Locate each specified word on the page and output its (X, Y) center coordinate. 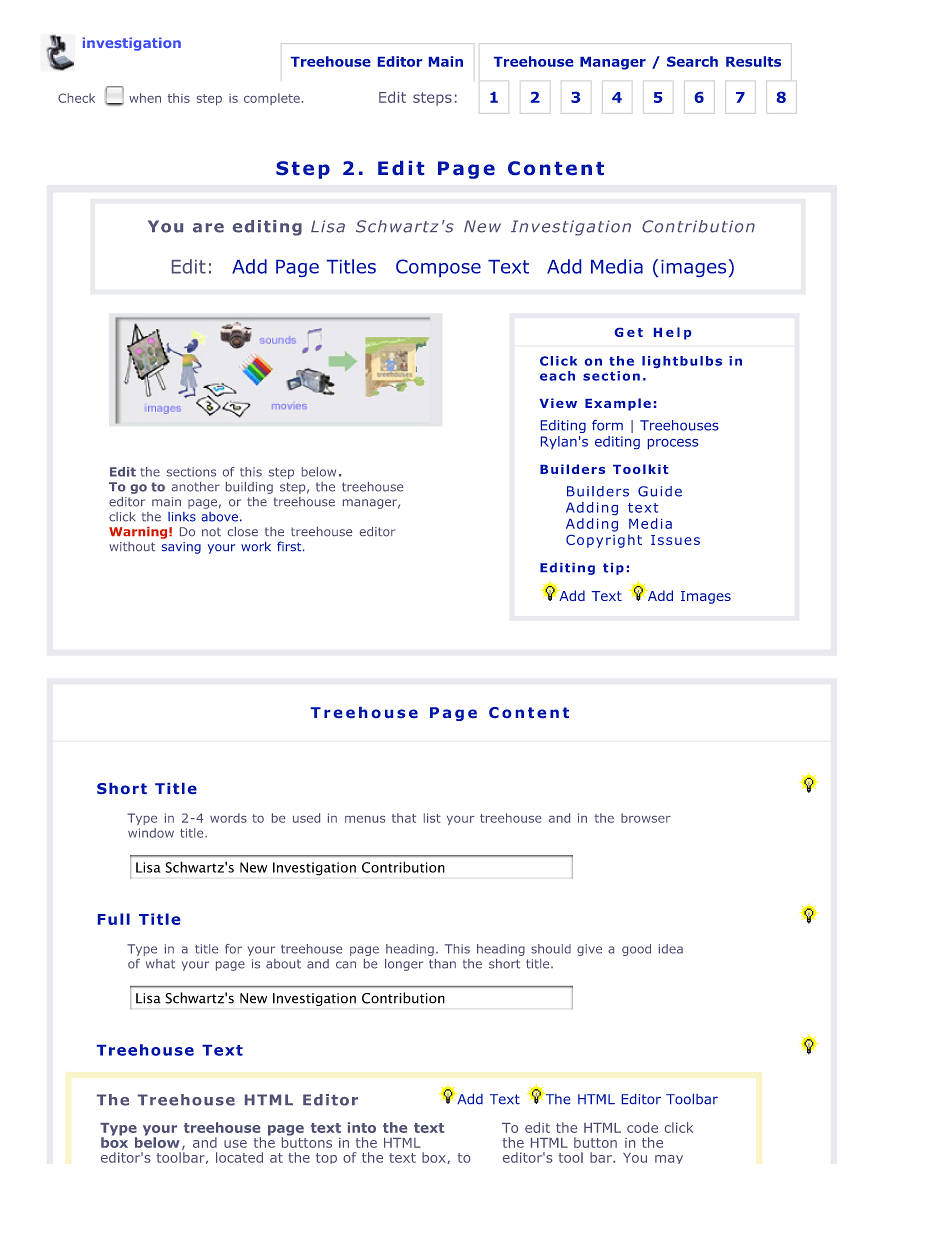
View (558, 403)
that (404, 818)
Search (692, 61)
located (239, 1157)
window (151, 833)
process (673, 444)
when (145, 98)
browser (646, 818)
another (196, 487)
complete (272, 99)
